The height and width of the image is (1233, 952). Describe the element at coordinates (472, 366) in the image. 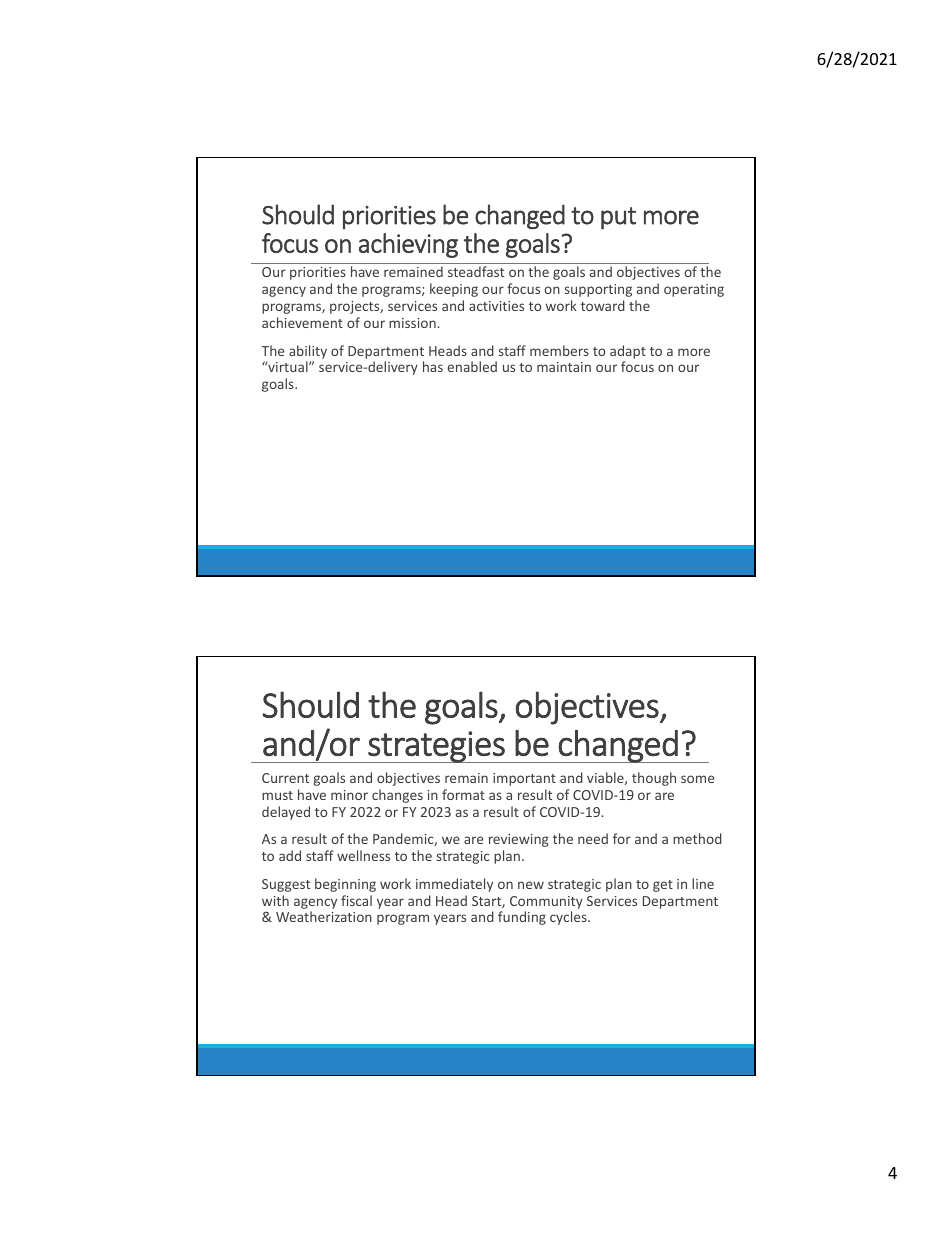

I see `enabled` at that location.
